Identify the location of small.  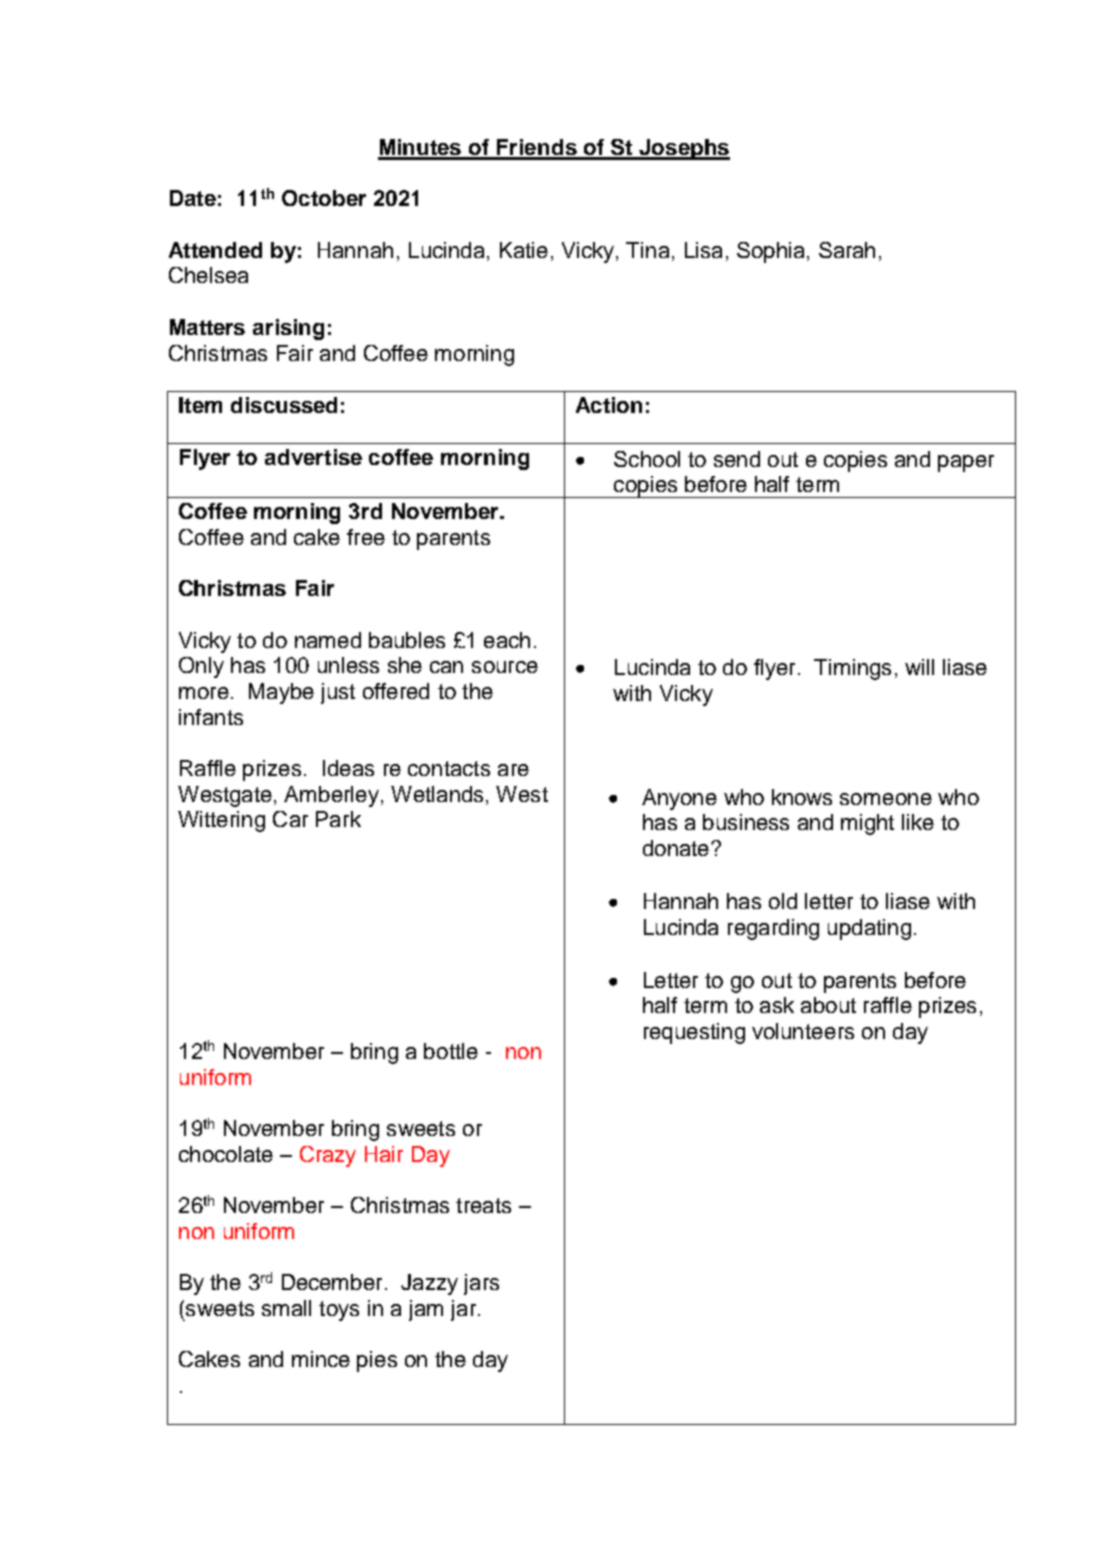
(286, 1308).
